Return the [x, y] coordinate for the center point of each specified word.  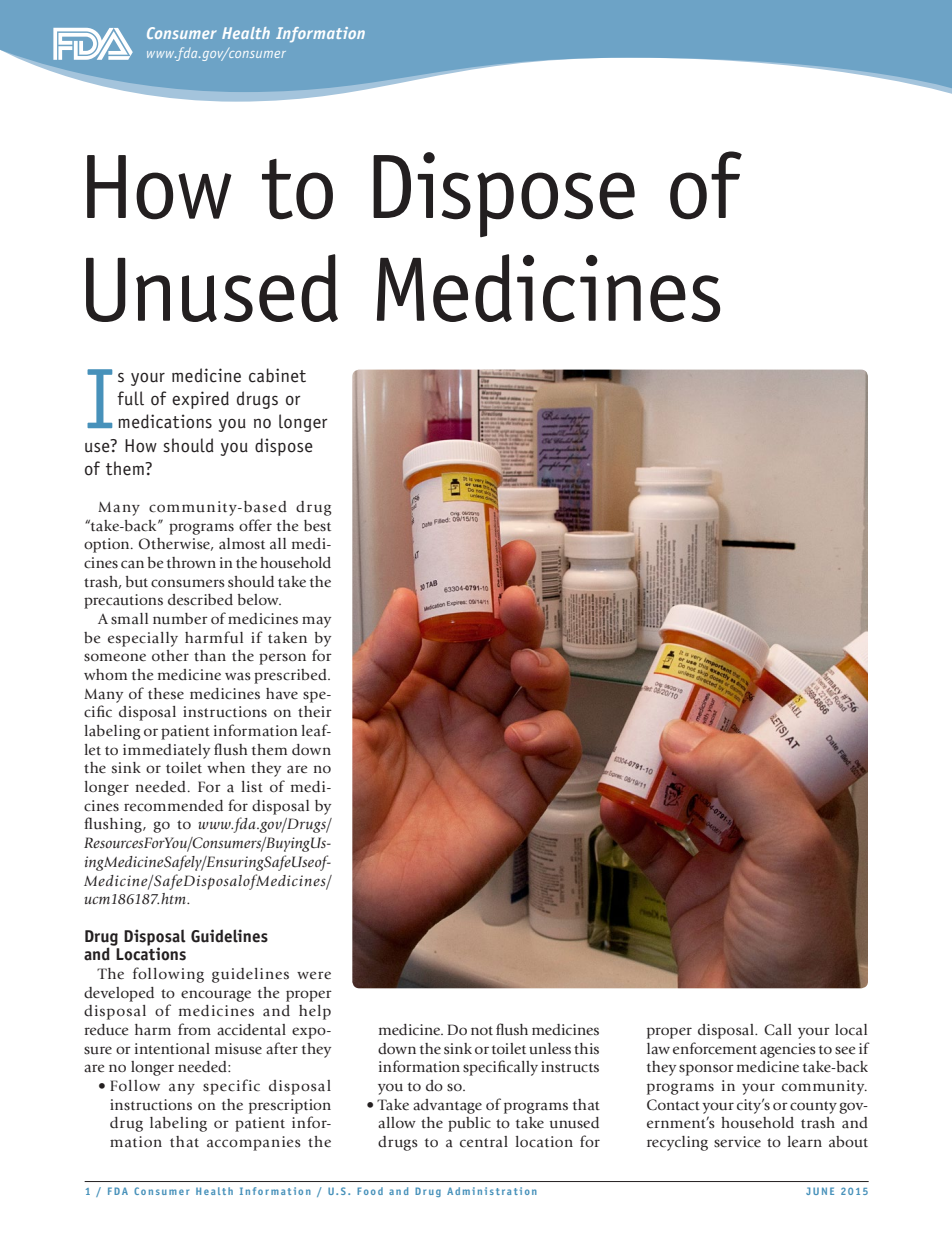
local [851, 1030]
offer [255, 525]
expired [200, 400]
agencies [788, 1050]
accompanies [254, 1143]
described [200, 600]
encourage [216, 996]
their [315, 711]
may [316, 622]
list [252, 787]
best [317, 526]
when [226, 767]
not [482, 1030]
